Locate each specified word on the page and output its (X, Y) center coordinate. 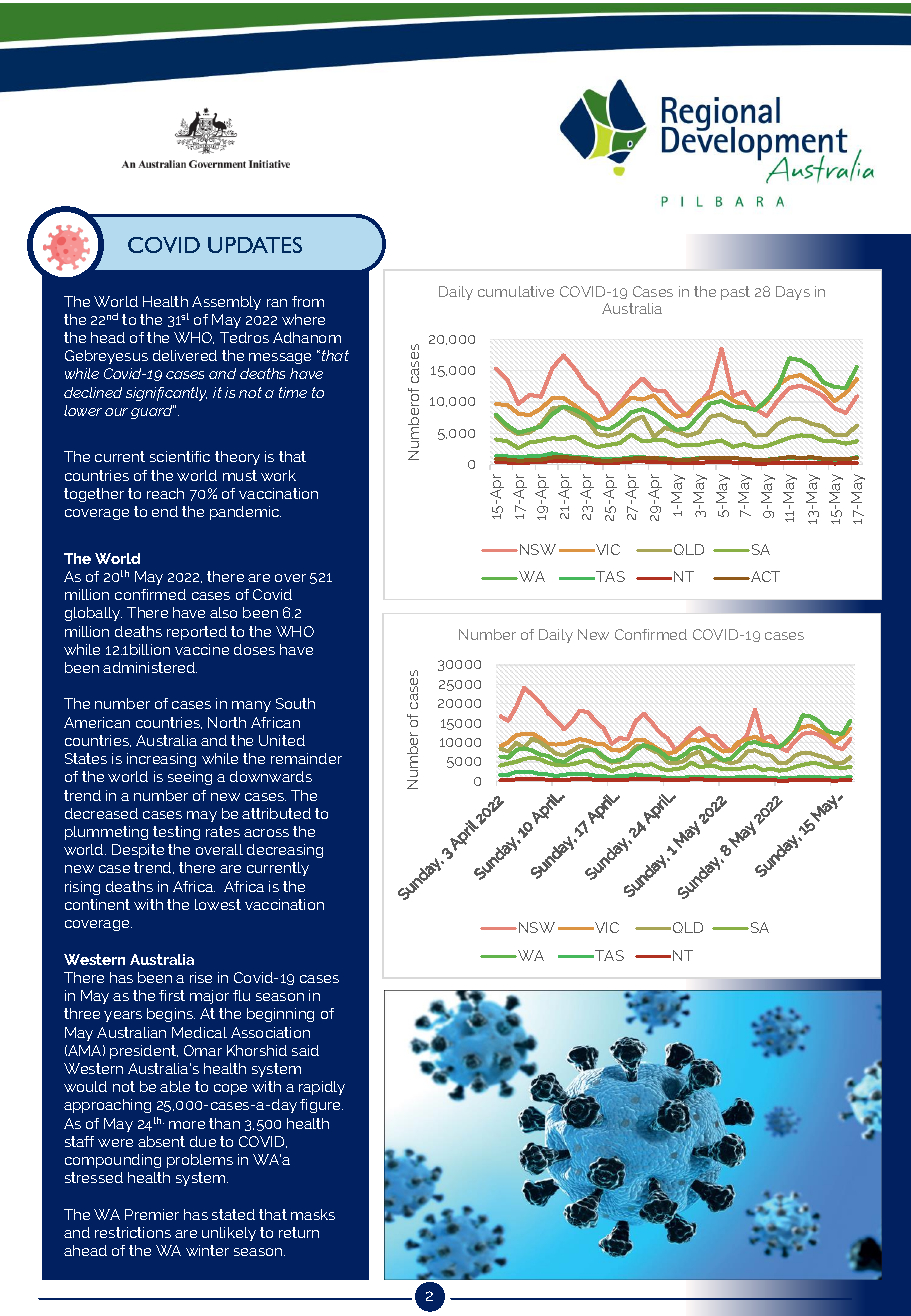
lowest (218, 904)
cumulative (516, 291)
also (223, 612)
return (299, 1232)
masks (313, 1214)
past (735, 293)
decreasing (285, 851)
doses (254, 649)
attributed (276, 813)
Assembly (226, 303)
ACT (764, 576)
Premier (152, 1214)
